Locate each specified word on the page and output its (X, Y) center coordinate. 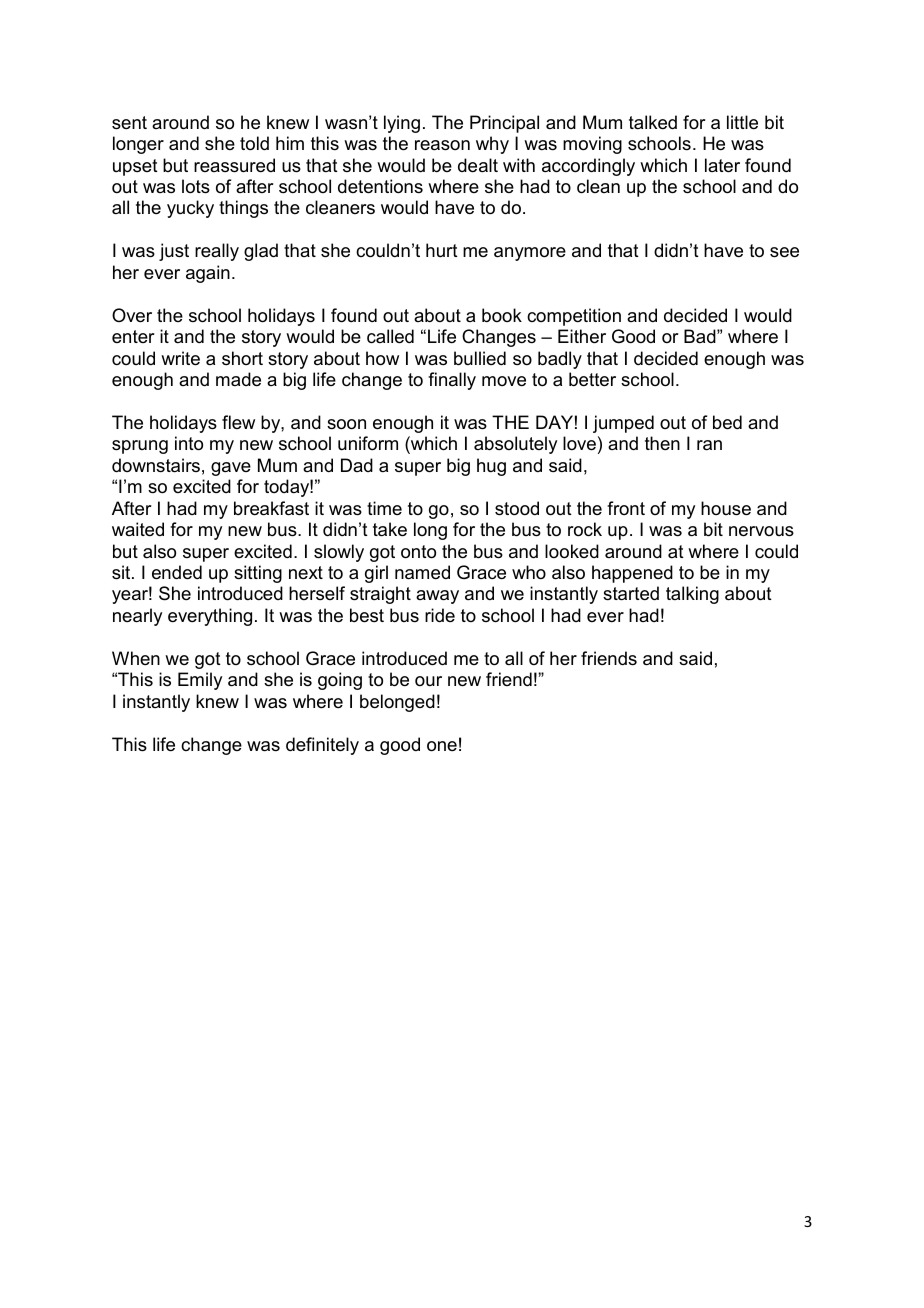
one (442, 746)
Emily (200, 681)
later (722, 165)
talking (692, 595)
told (254, 143)
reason (442, 145)
